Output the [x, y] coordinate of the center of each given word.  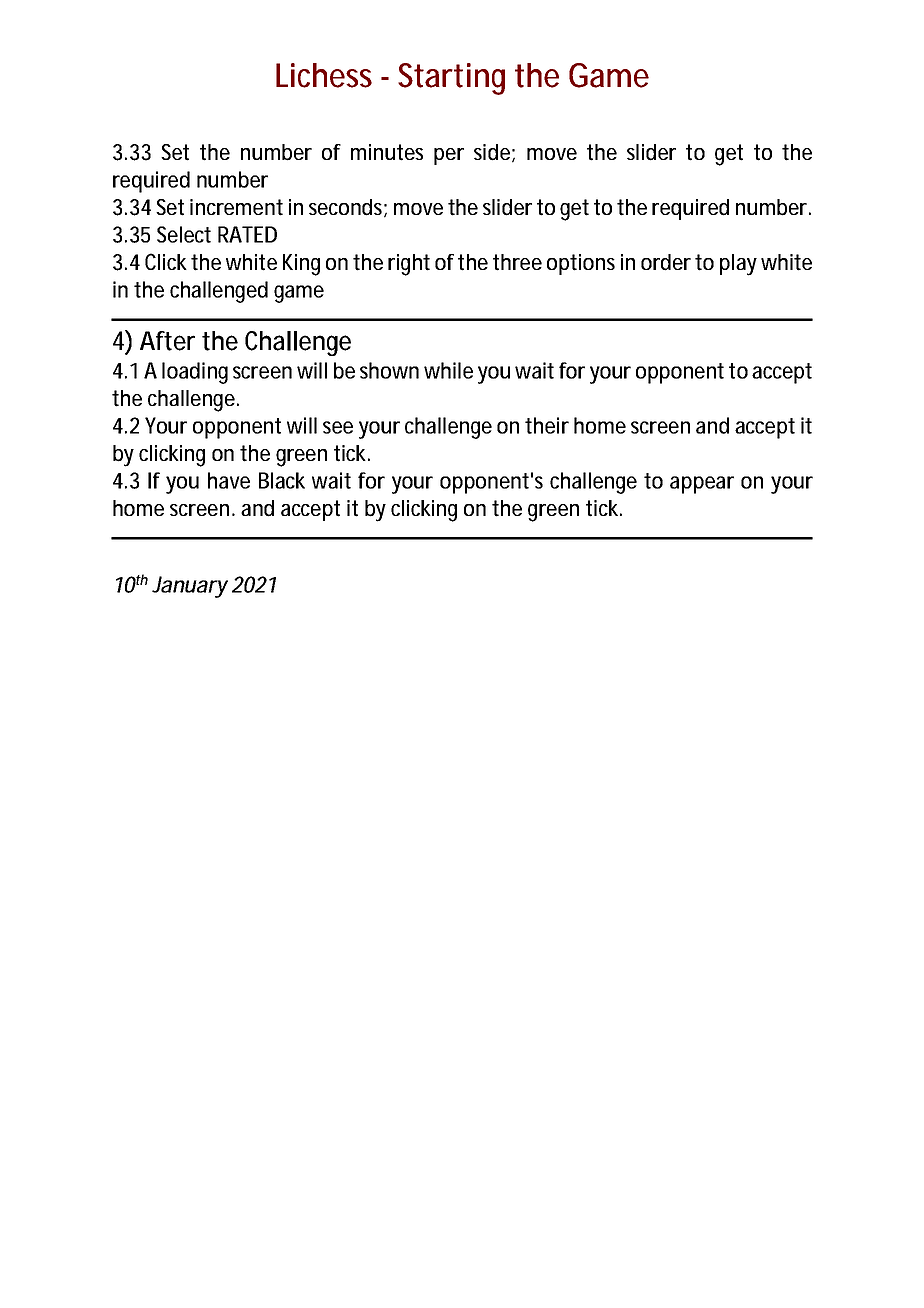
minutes [387, 152]
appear [702, 485]
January [190, 587]
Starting [451, 79]
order [666, 262]
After [167, 341]
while [448, 370]
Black [282, 480]
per [449, 156]
